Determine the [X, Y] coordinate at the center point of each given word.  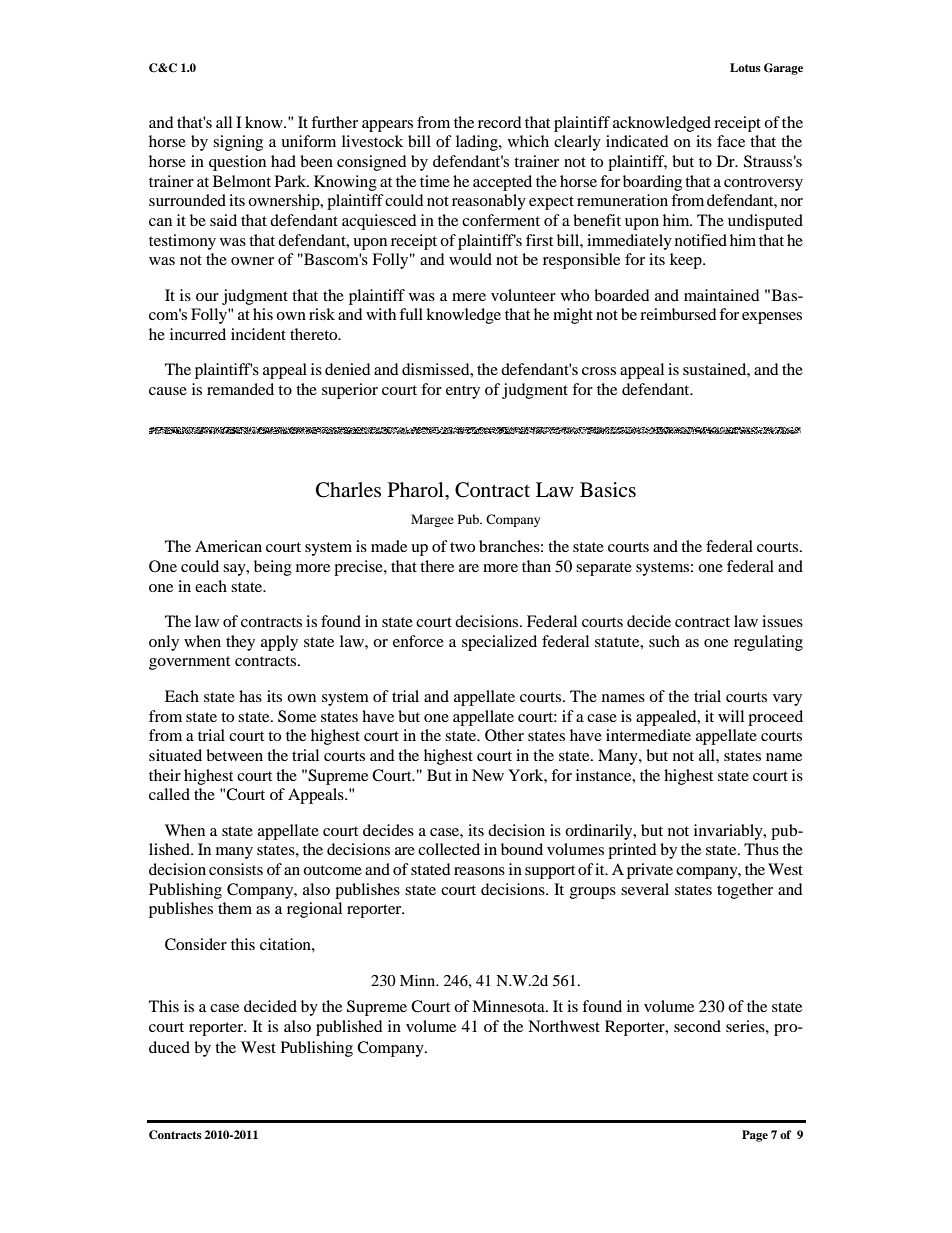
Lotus [745, 67]
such [664, 641]
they [240, 643]
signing [238, 143]
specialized [499, 643]
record [500, 122]
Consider [196, 944]
